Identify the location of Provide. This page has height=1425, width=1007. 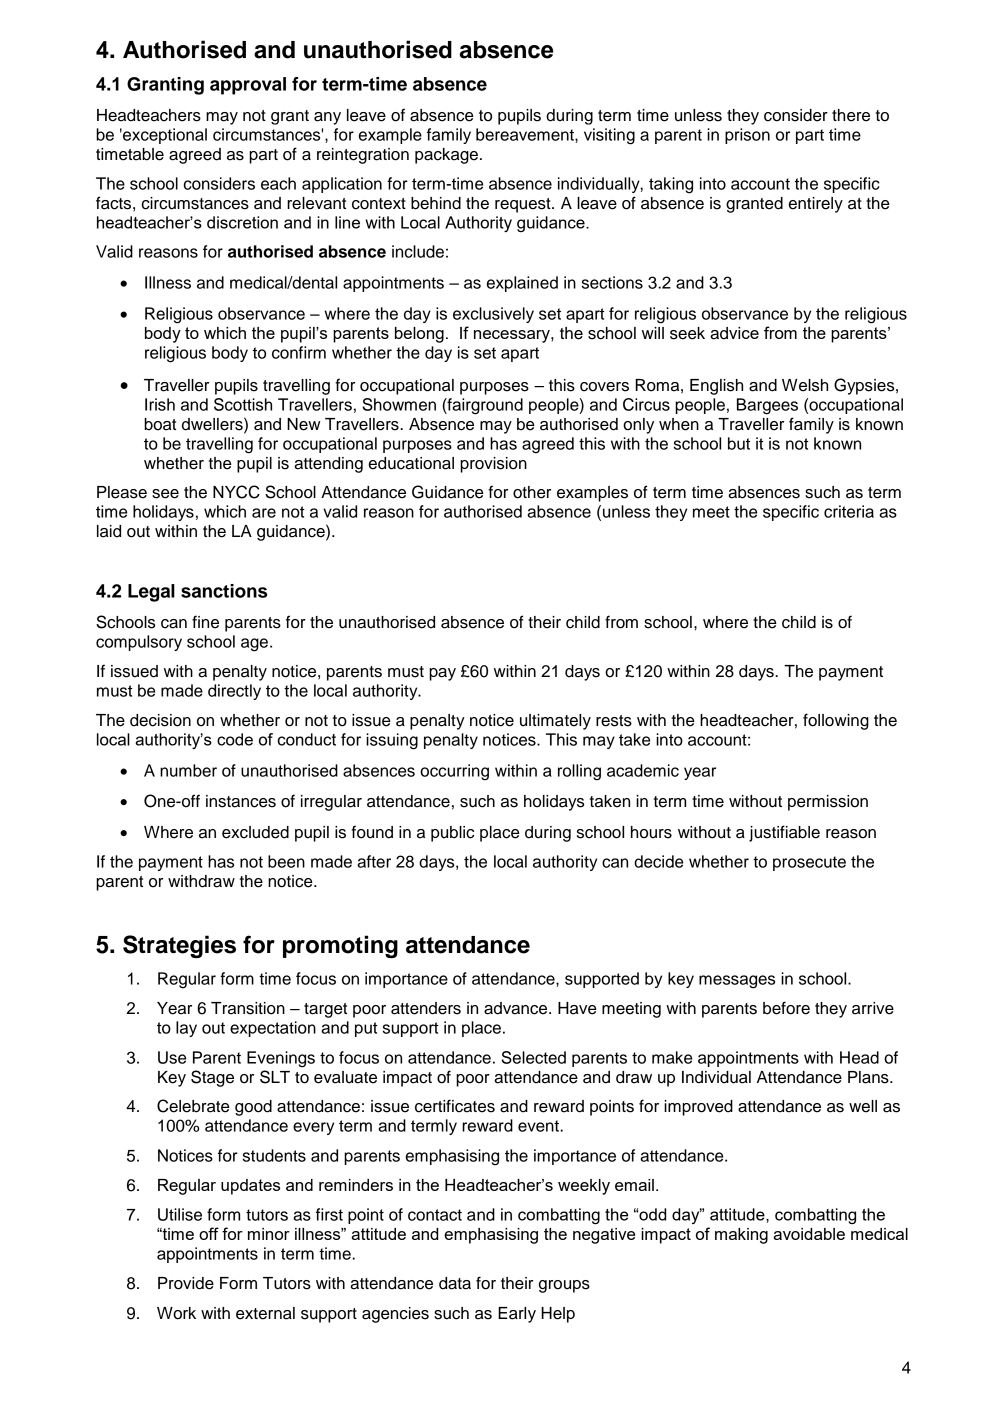
(186, 1283).
